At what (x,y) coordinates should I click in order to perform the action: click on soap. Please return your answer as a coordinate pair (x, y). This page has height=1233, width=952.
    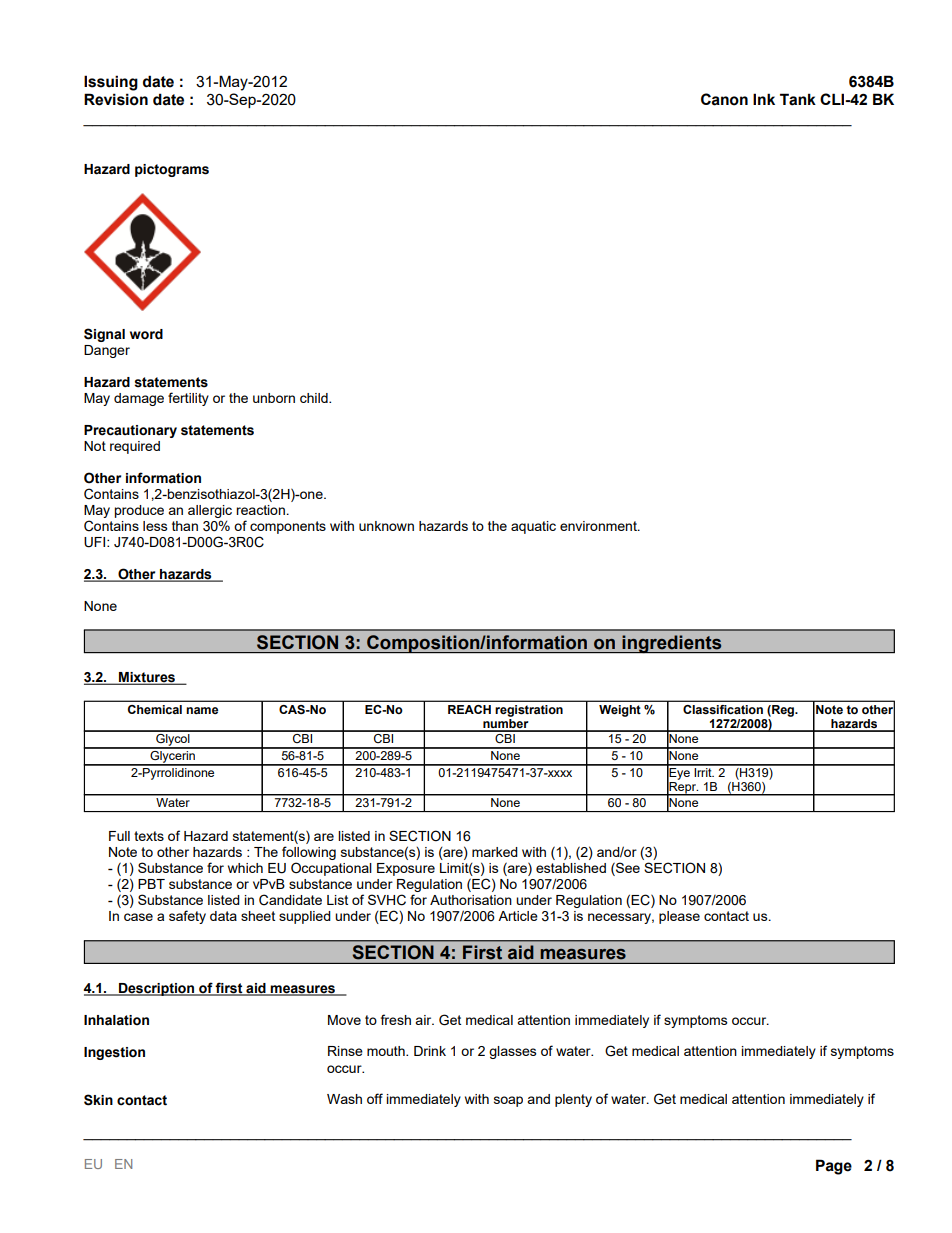
    Looking at the image, I should click on (508, 1101).
